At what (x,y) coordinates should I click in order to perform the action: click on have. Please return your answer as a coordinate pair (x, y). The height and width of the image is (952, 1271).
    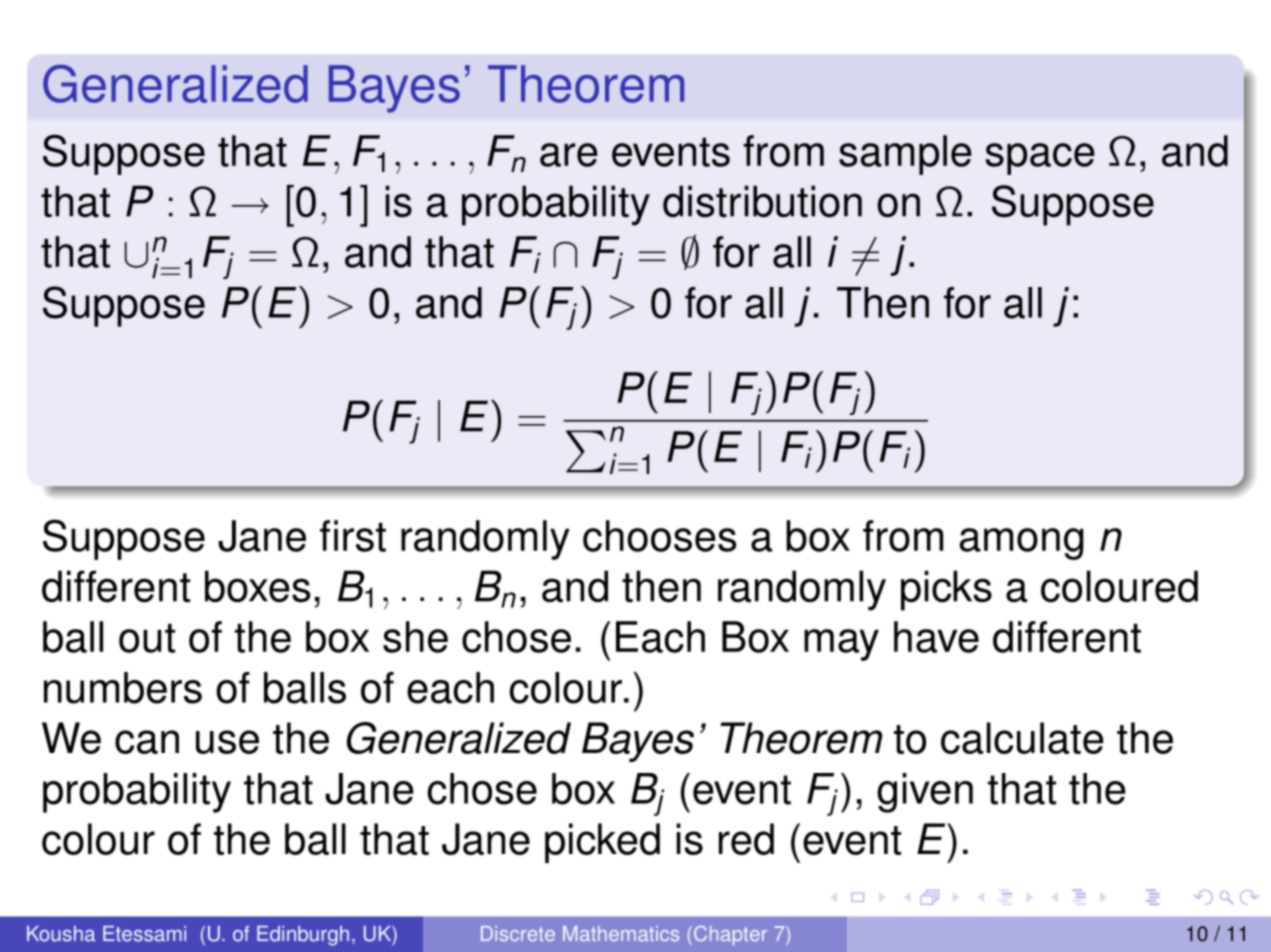
    Looking at the image, I should click on (936, 637).
